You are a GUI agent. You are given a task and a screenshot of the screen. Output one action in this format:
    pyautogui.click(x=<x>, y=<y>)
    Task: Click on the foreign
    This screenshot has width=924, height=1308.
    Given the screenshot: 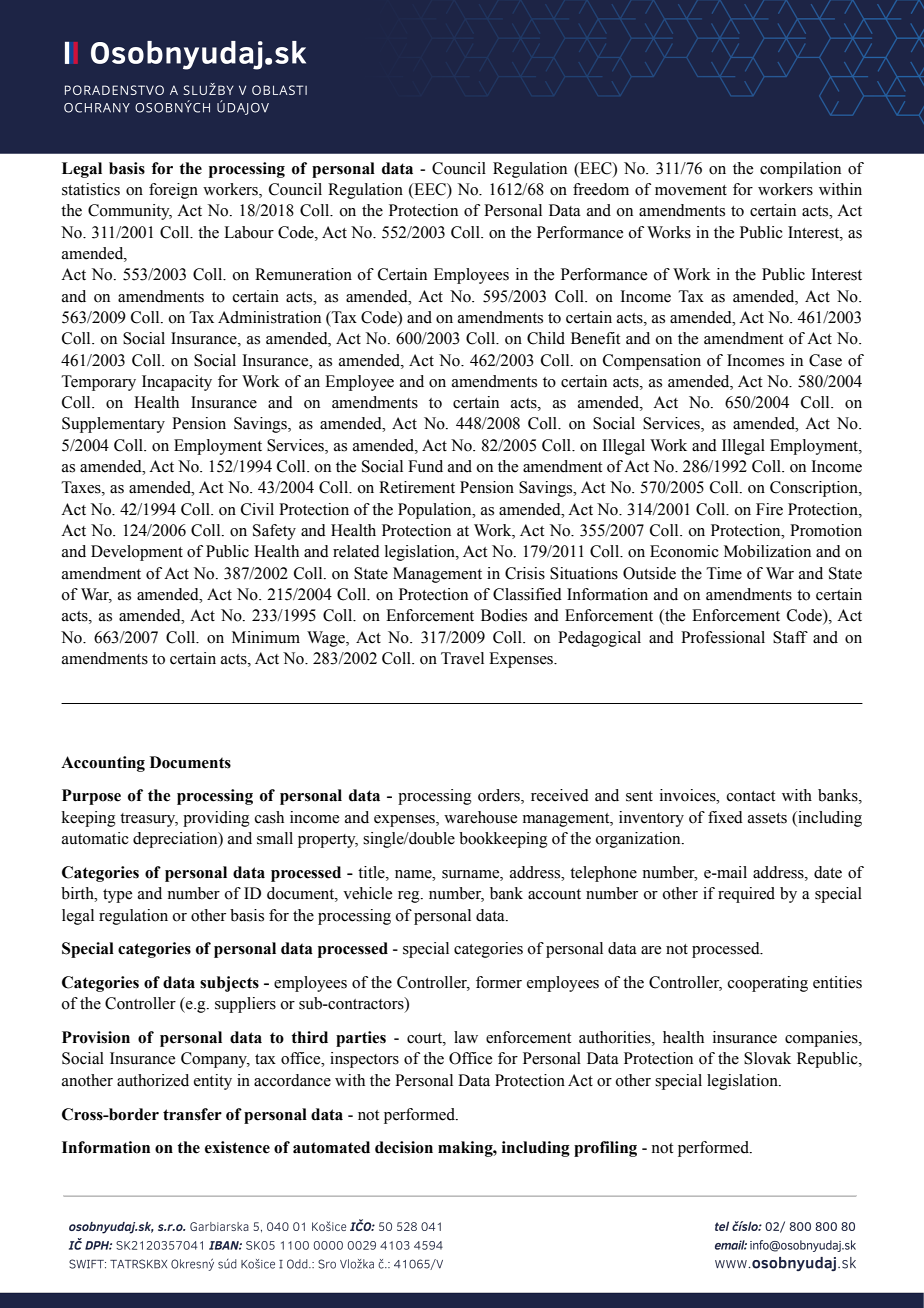 What is the action you would take?
    pyautogui.click(x=173, y=191)
